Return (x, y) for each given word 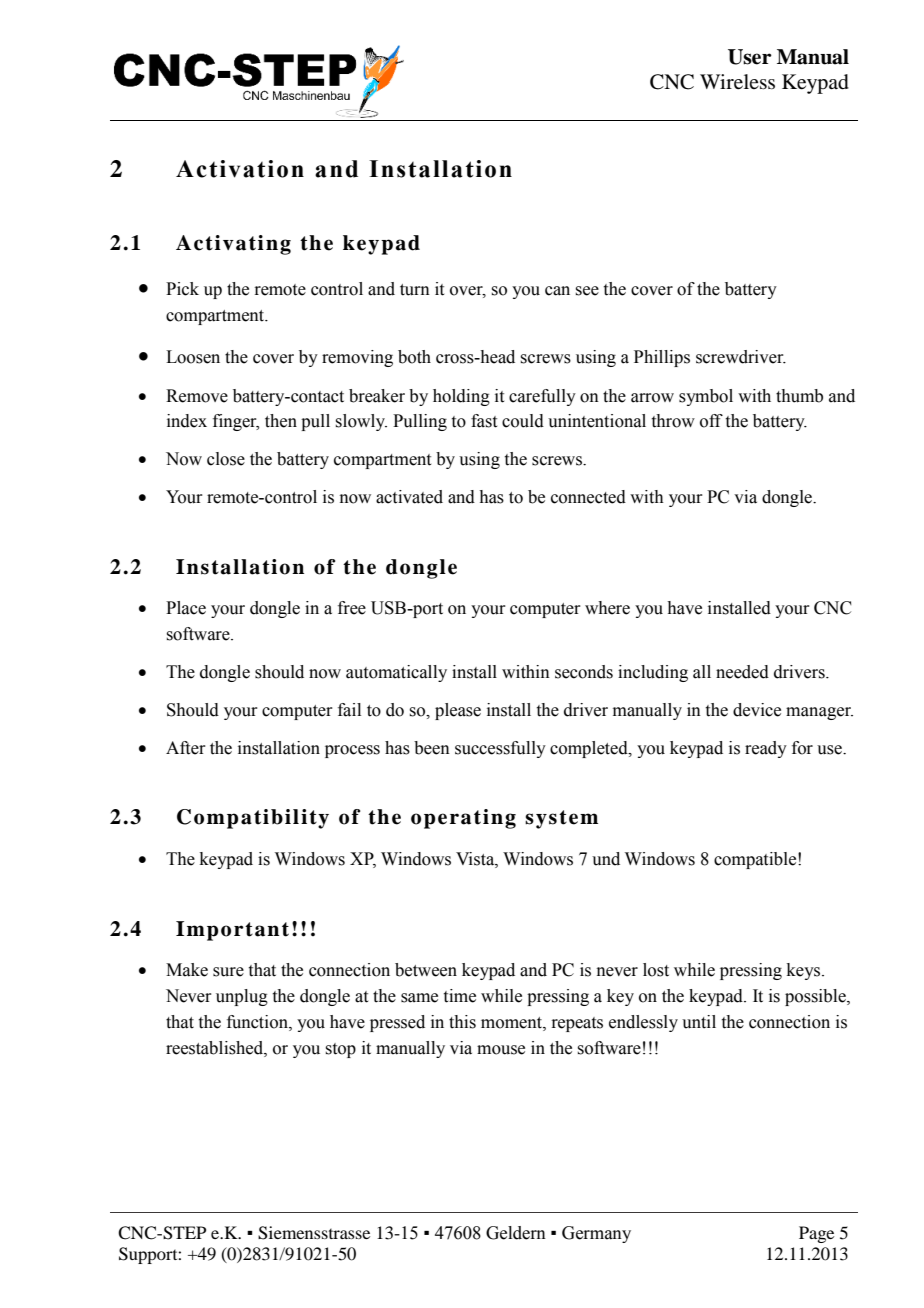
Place (186, 608)
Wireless (737, 82)
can (557, 291)
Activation (240, 169)
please (458, 711)
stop (340, 1050)
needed (742, 672)
